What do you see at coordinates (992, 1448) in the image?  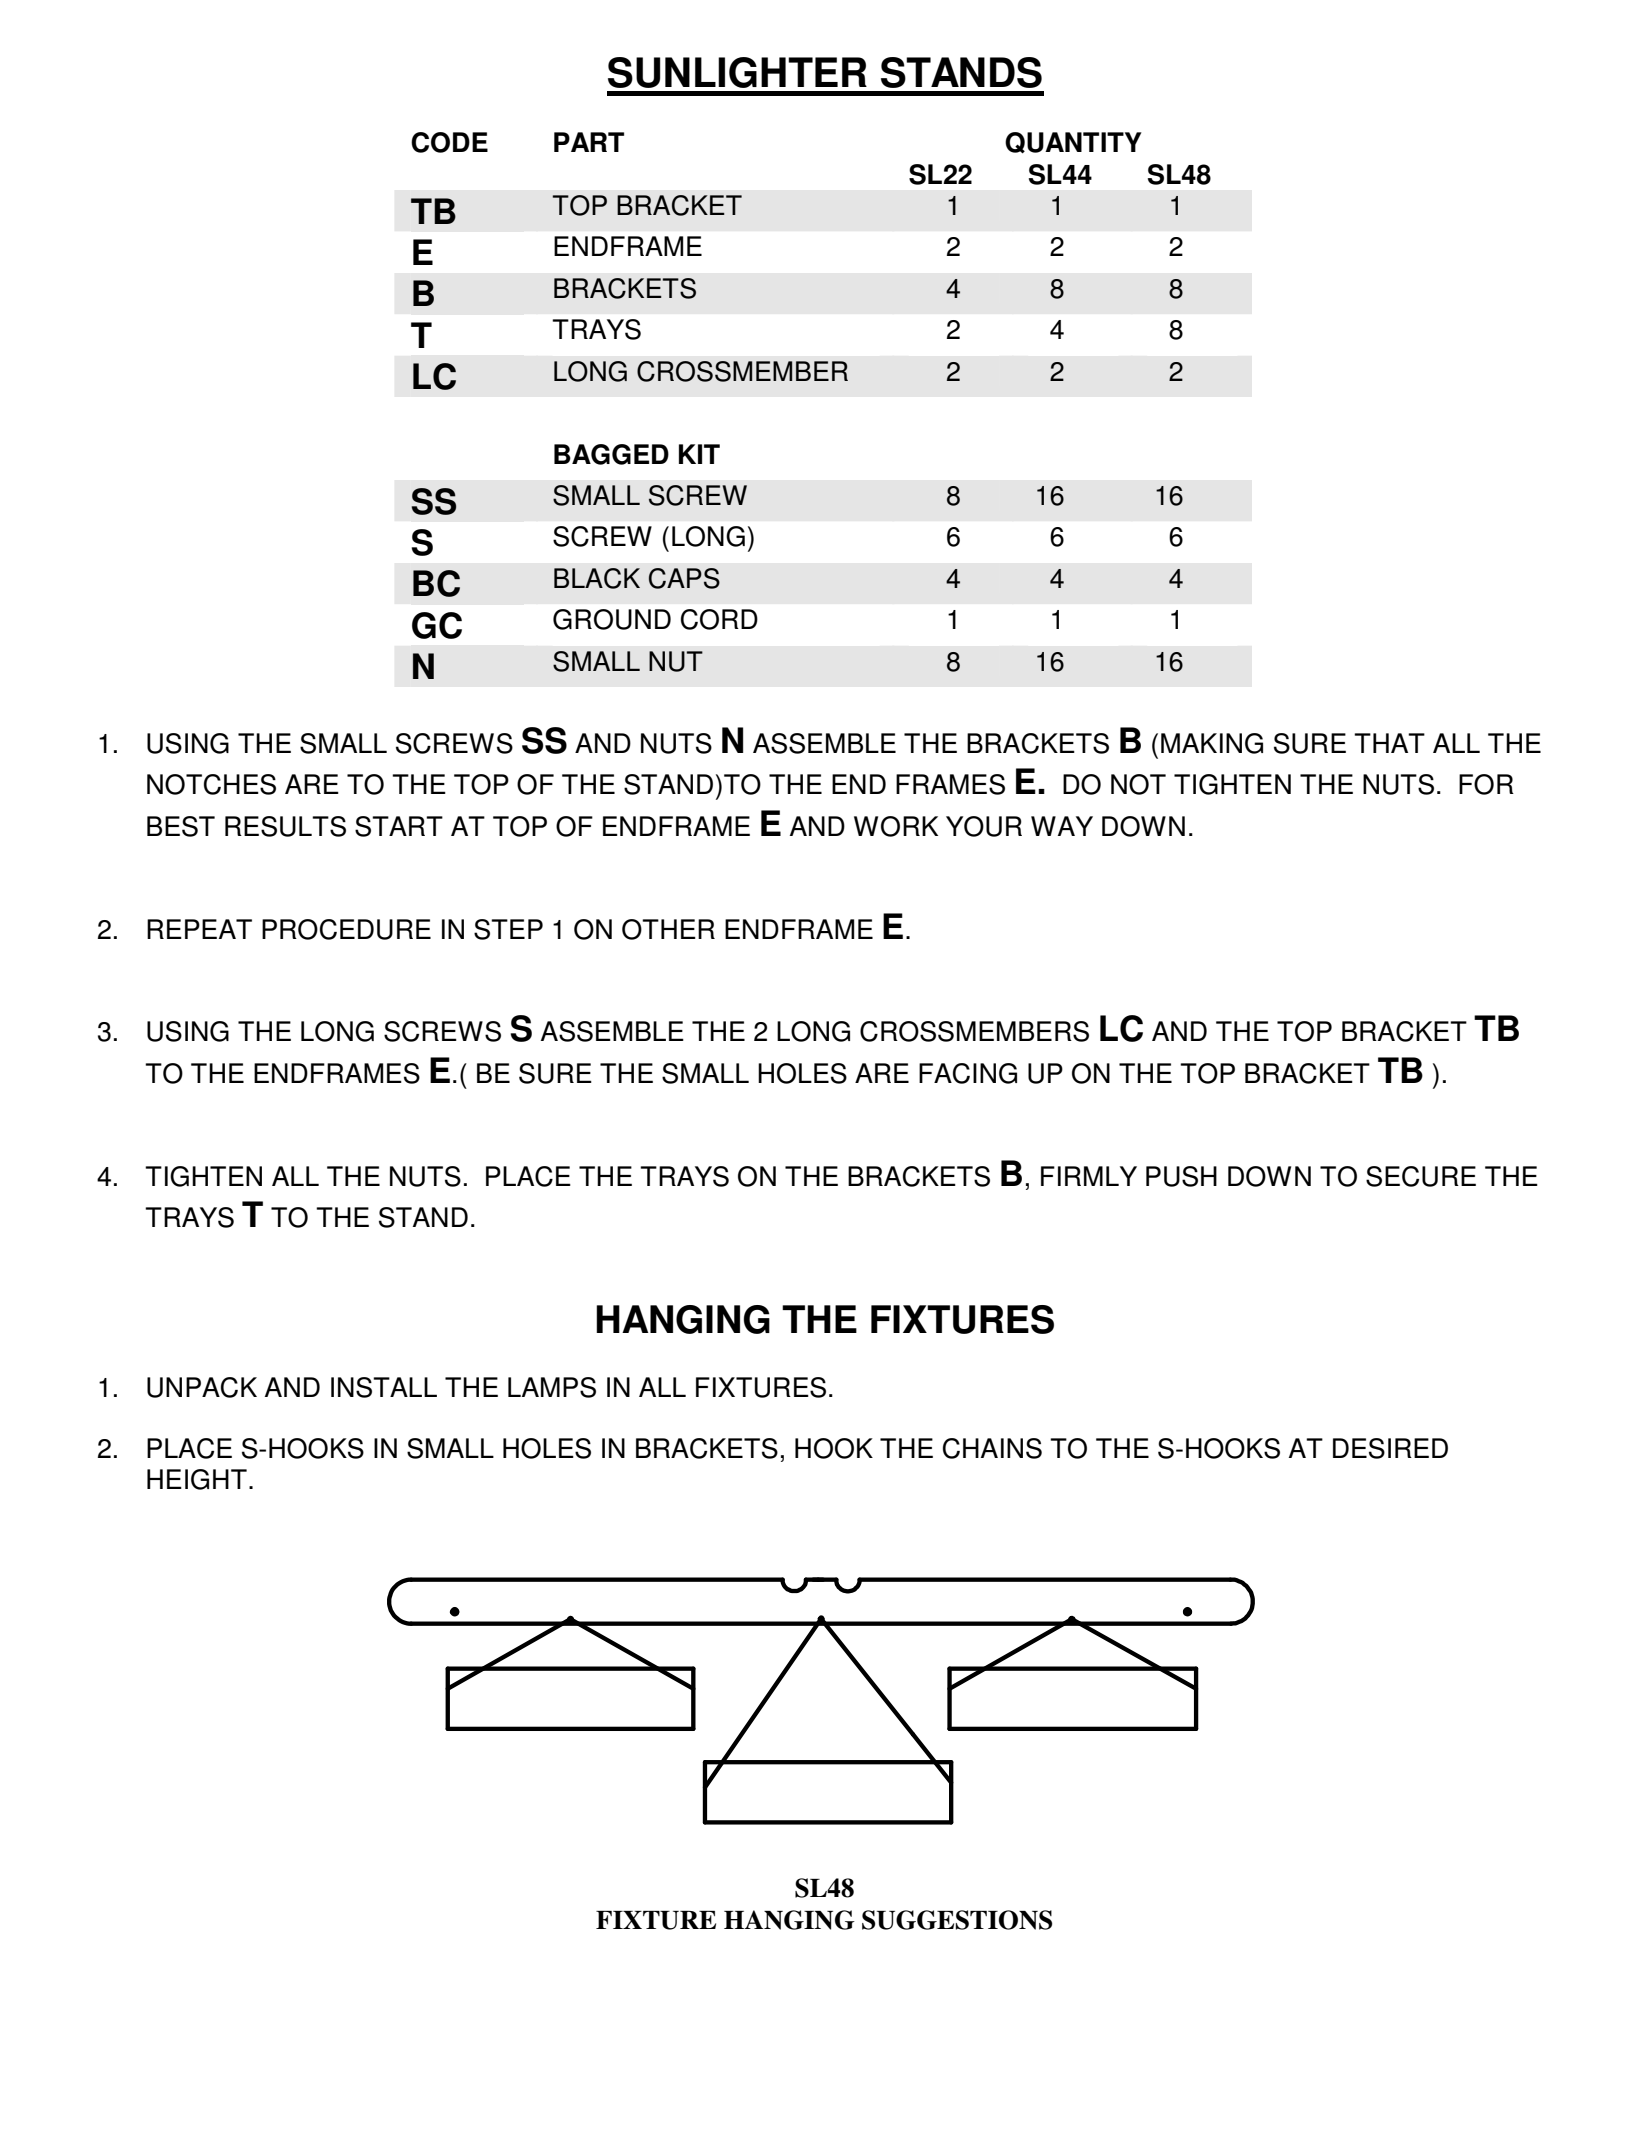 I see `CHAINS` at bounding box center [992, 1448].
